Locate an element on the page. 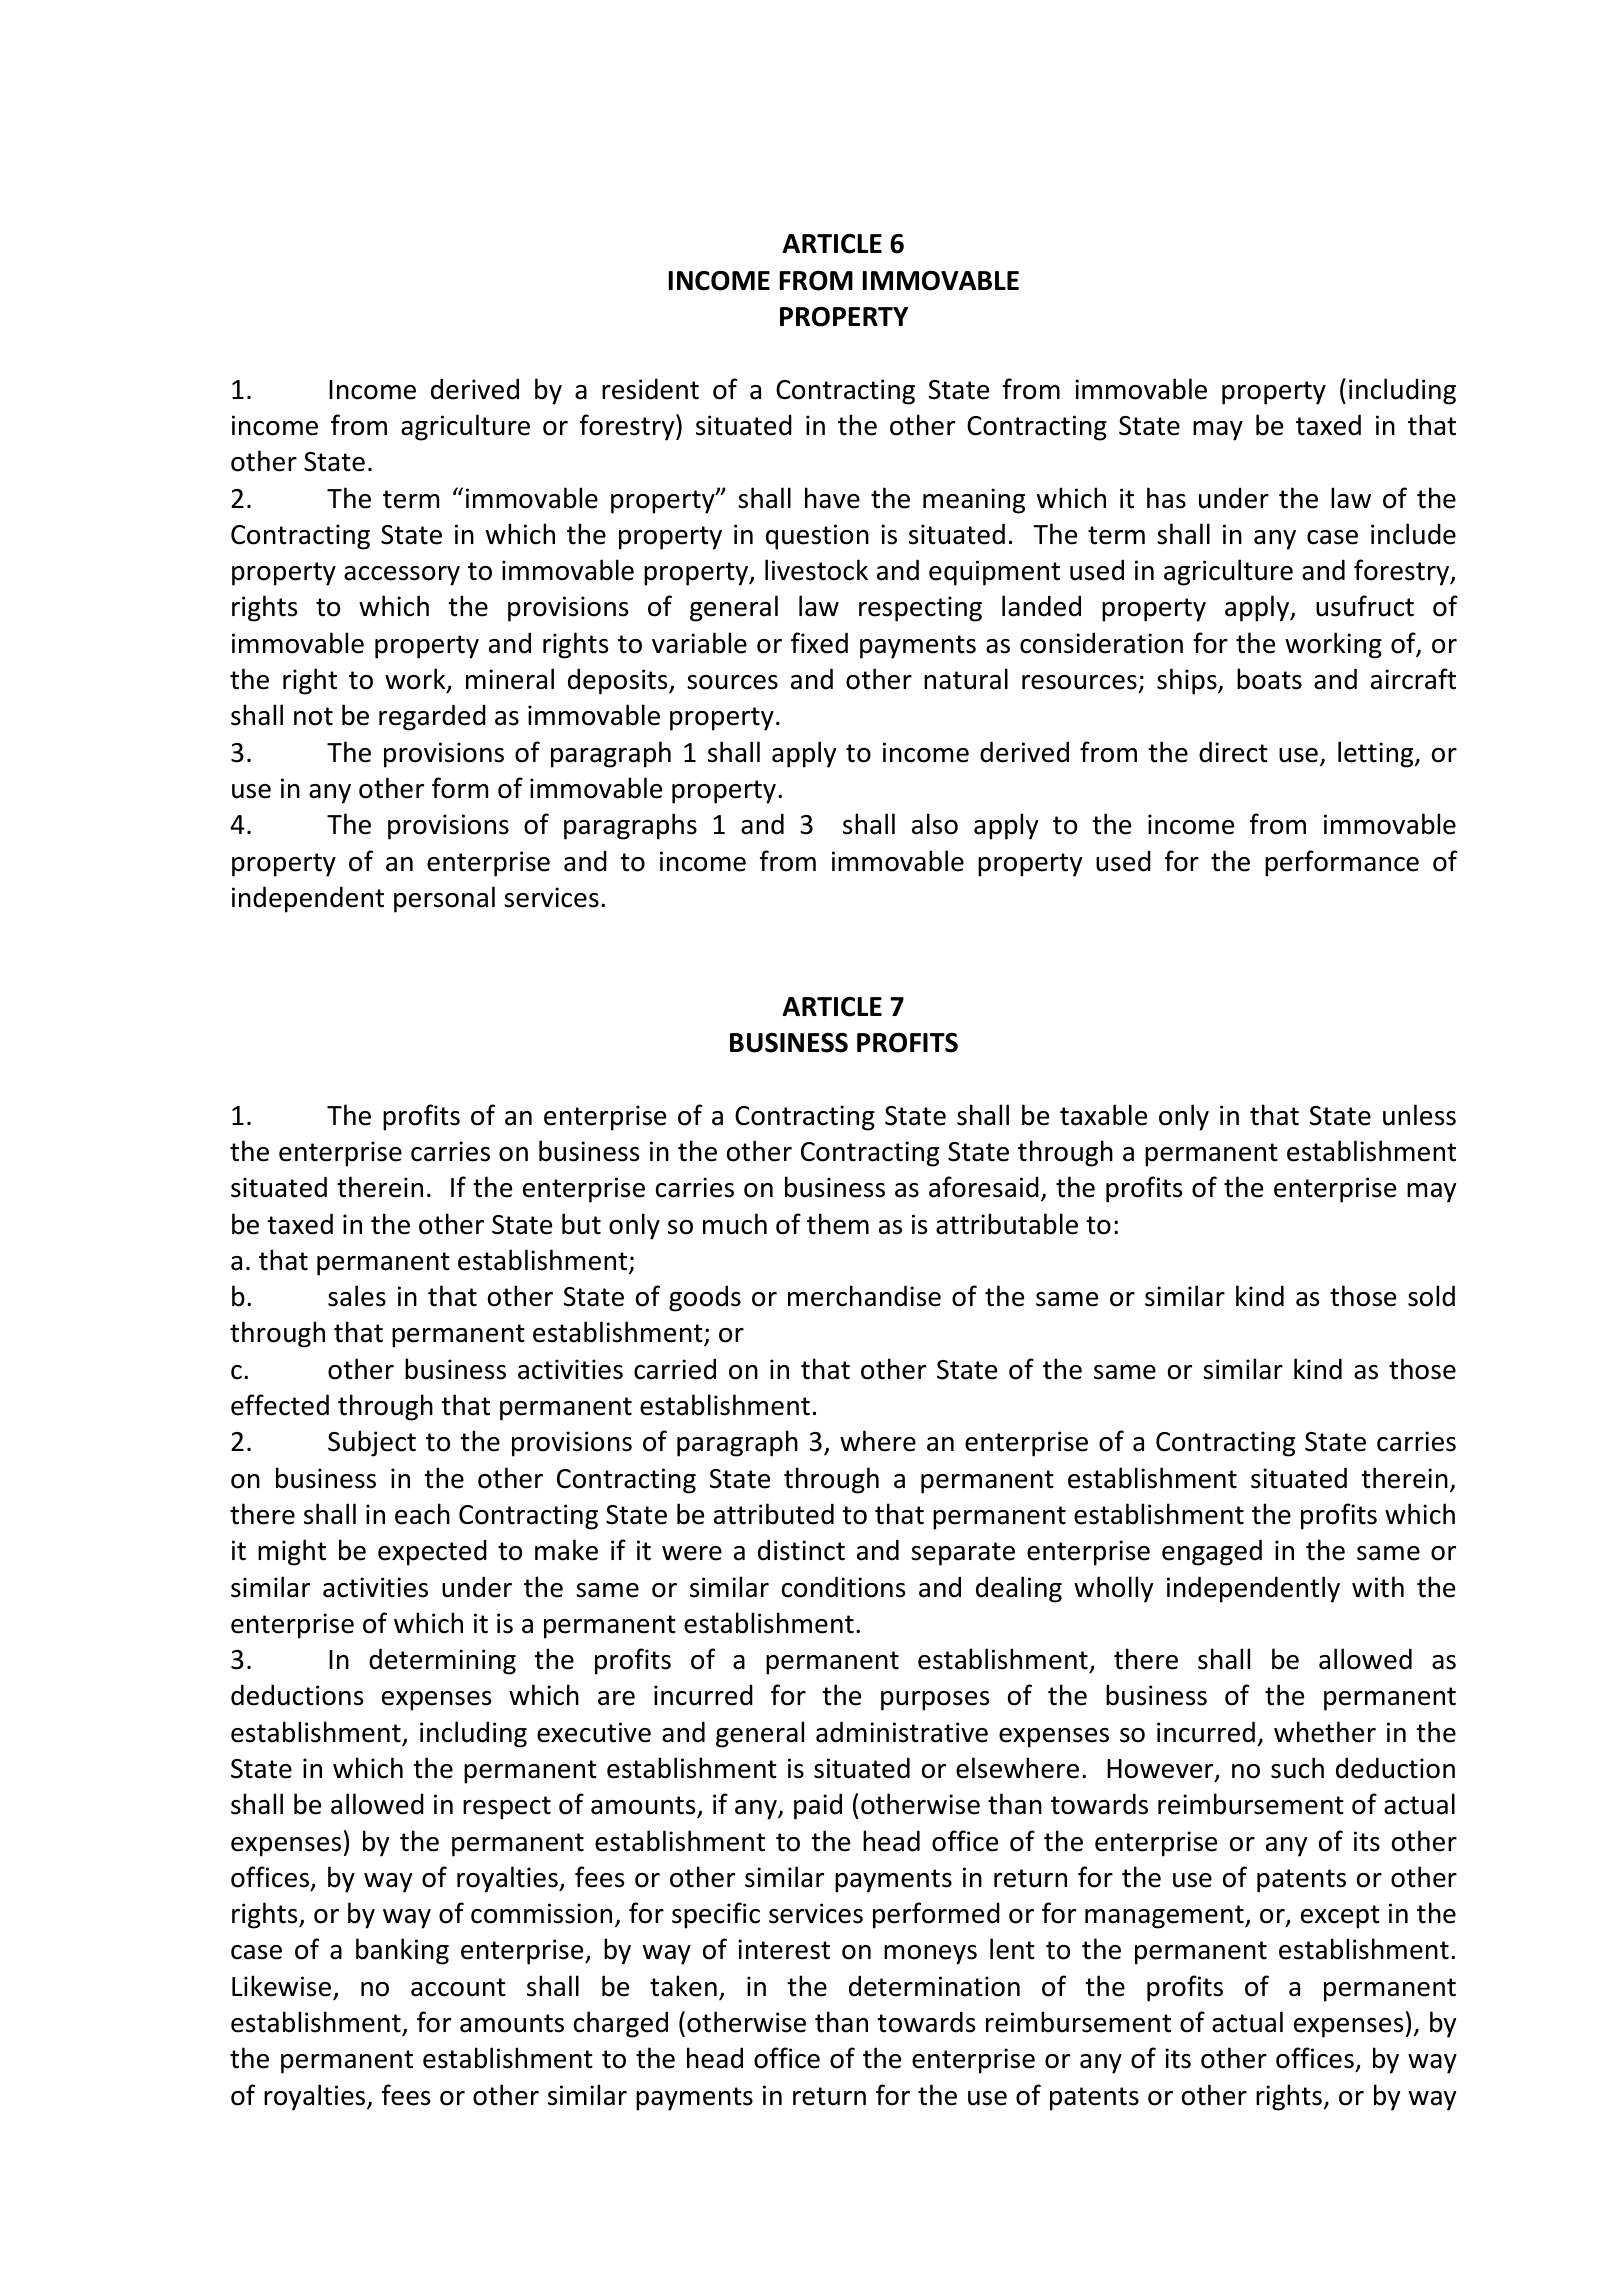 The width and height of the document is (1610, 2277). sales is located at coordinates (357, 1296).
